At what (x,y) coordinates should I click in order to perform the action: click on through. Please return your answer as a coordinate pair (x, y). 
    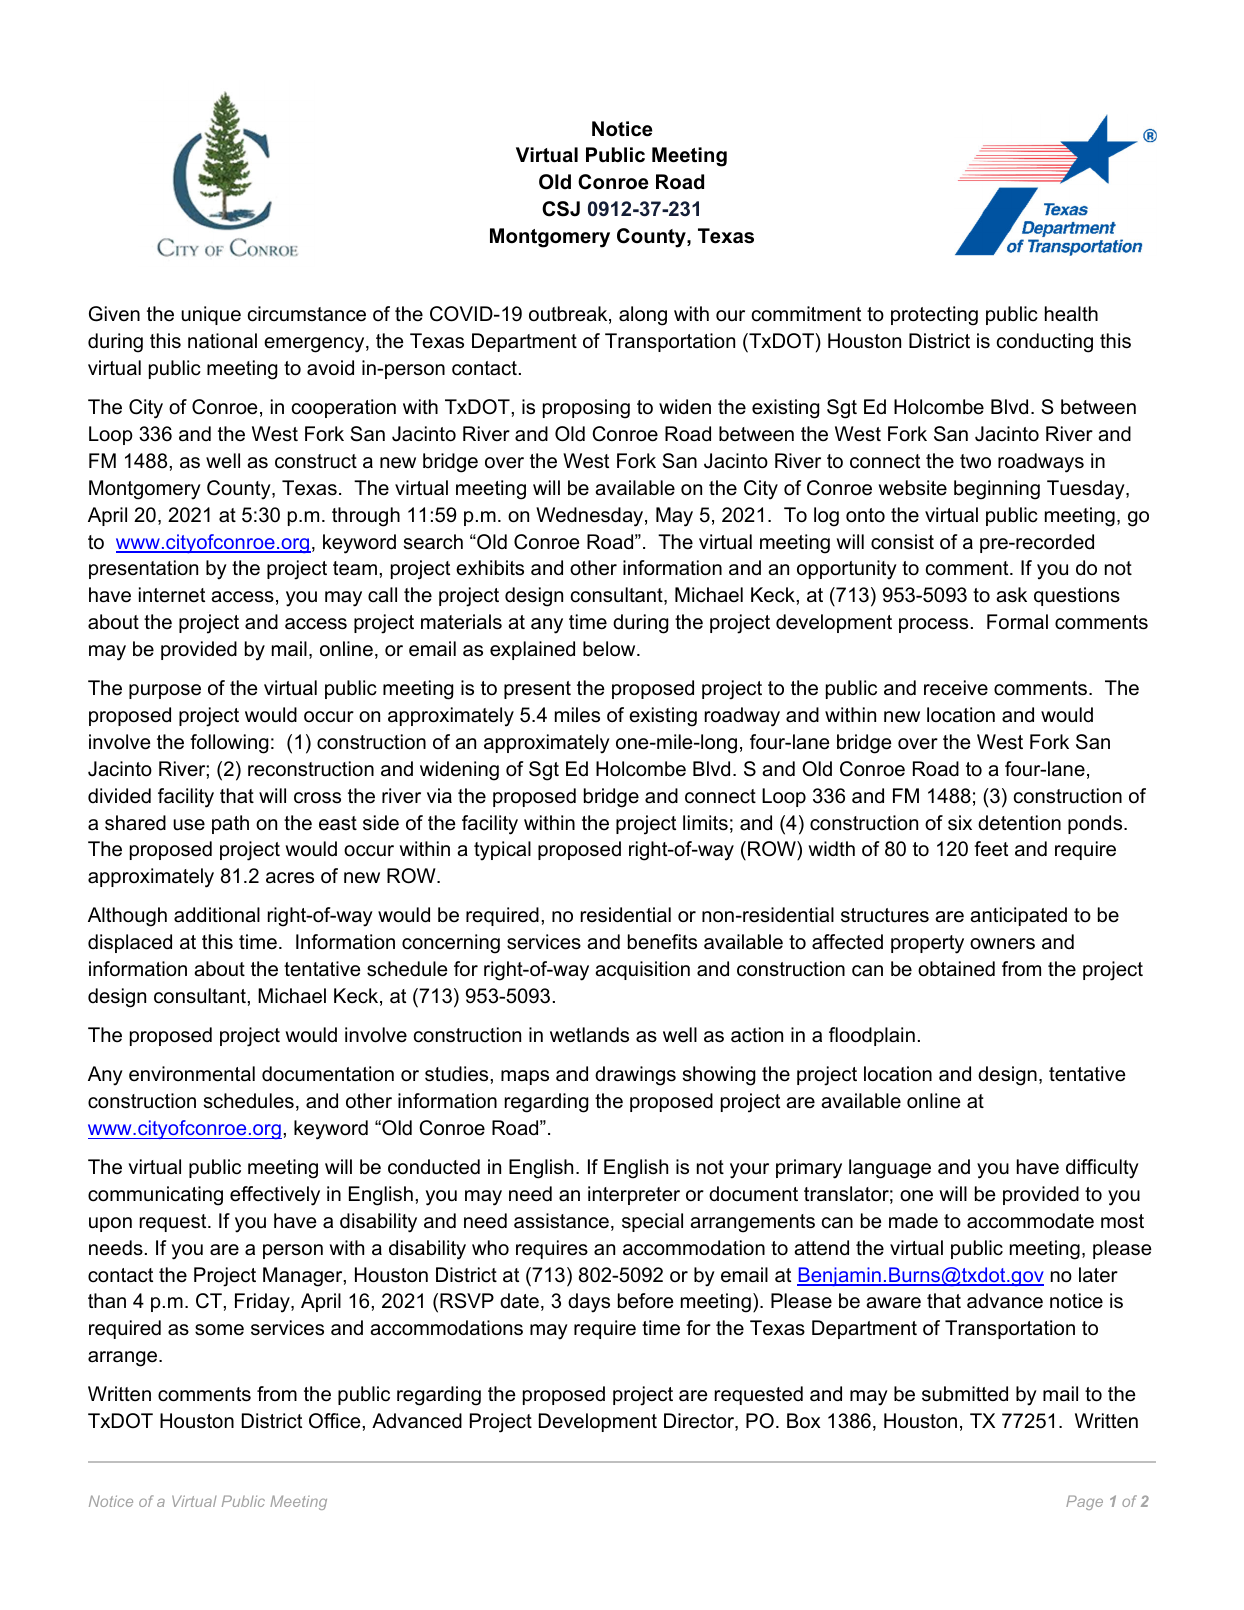
    Looking at the image, I should click on (366, 517).
